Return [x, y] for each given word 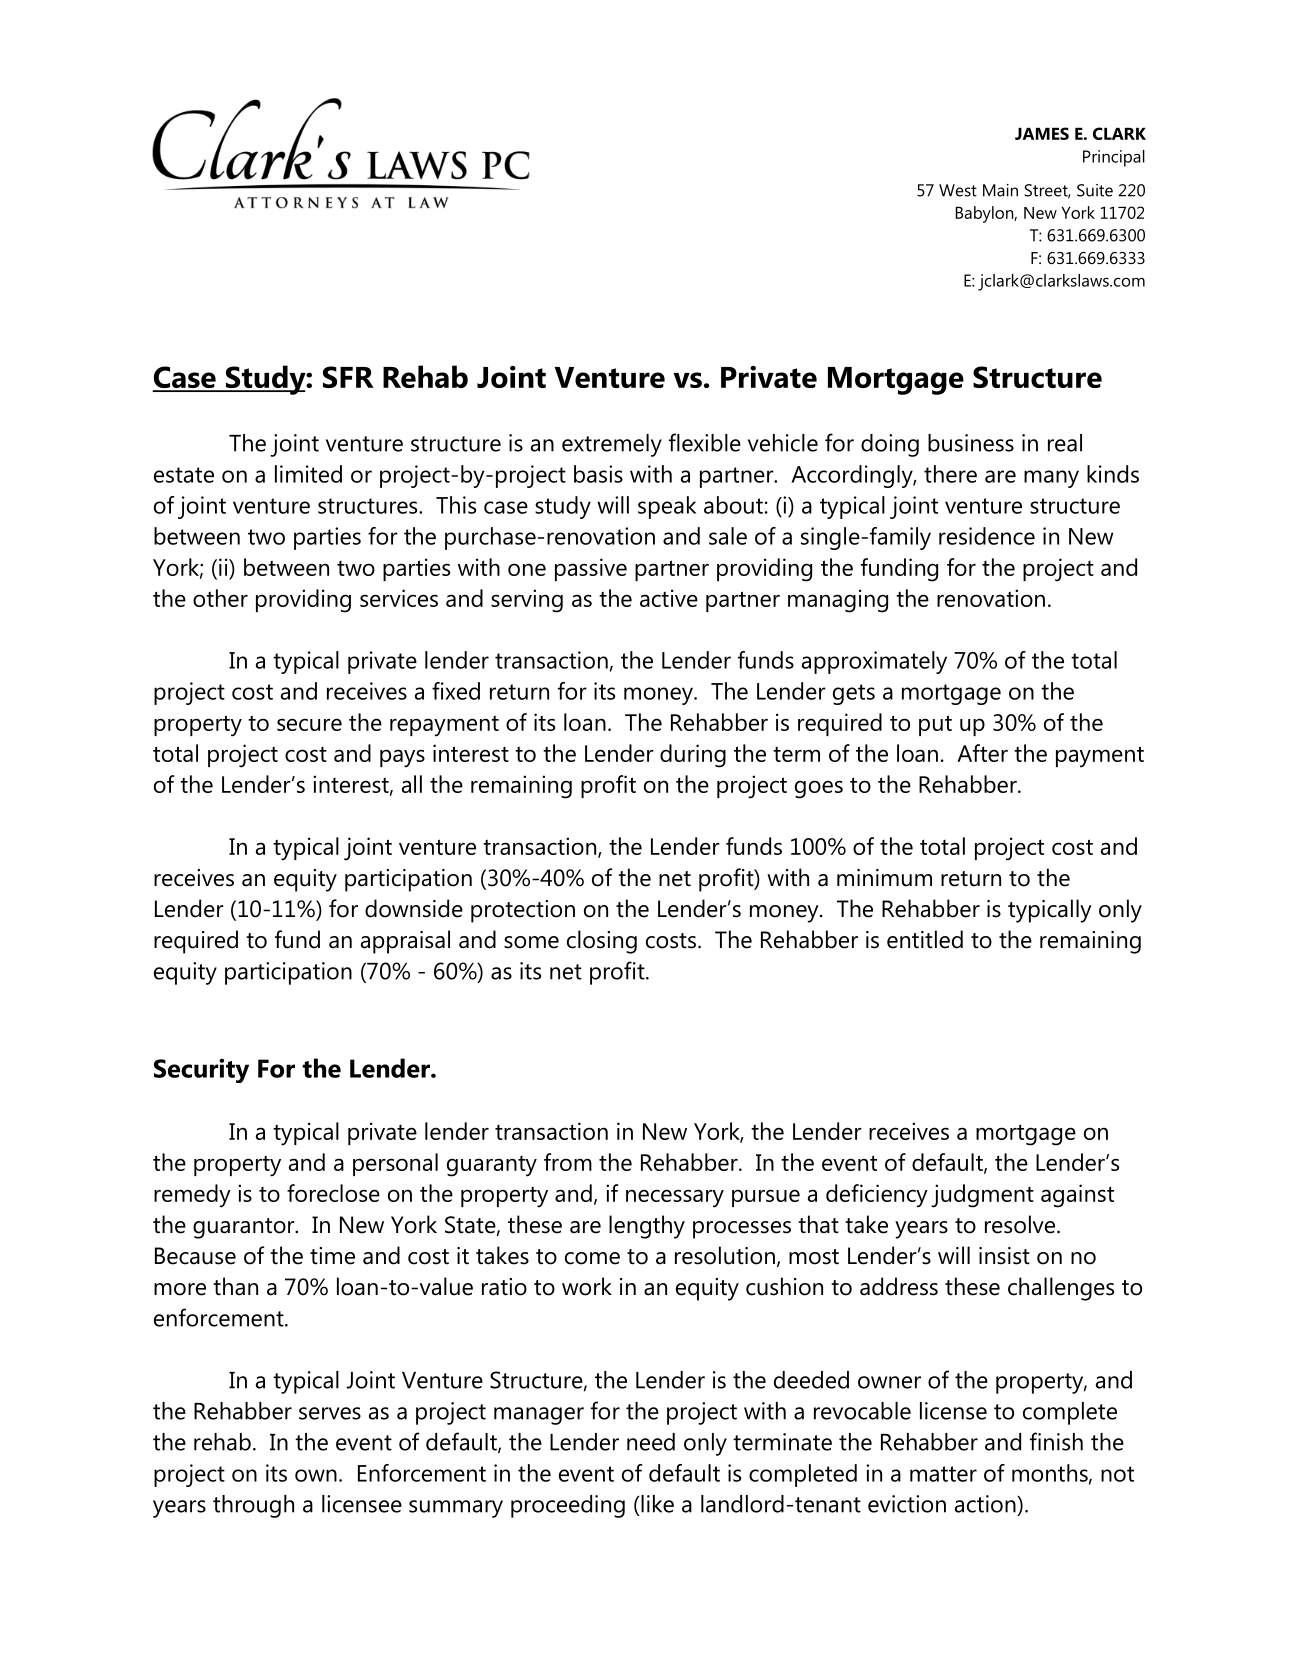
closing [602, 942]
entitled [925, 939]
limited [308, 474]
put [935, 725]
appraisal [405, 942]
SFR [348, 377]
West [958, 190]
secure [309, 724]
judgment [982, 1196]
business [971, 443]
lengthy [647, 1227]
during [693, 756]
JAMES [1042, 133]
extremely [612, 445]
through [253, 1506]
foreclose [333, 1193]
